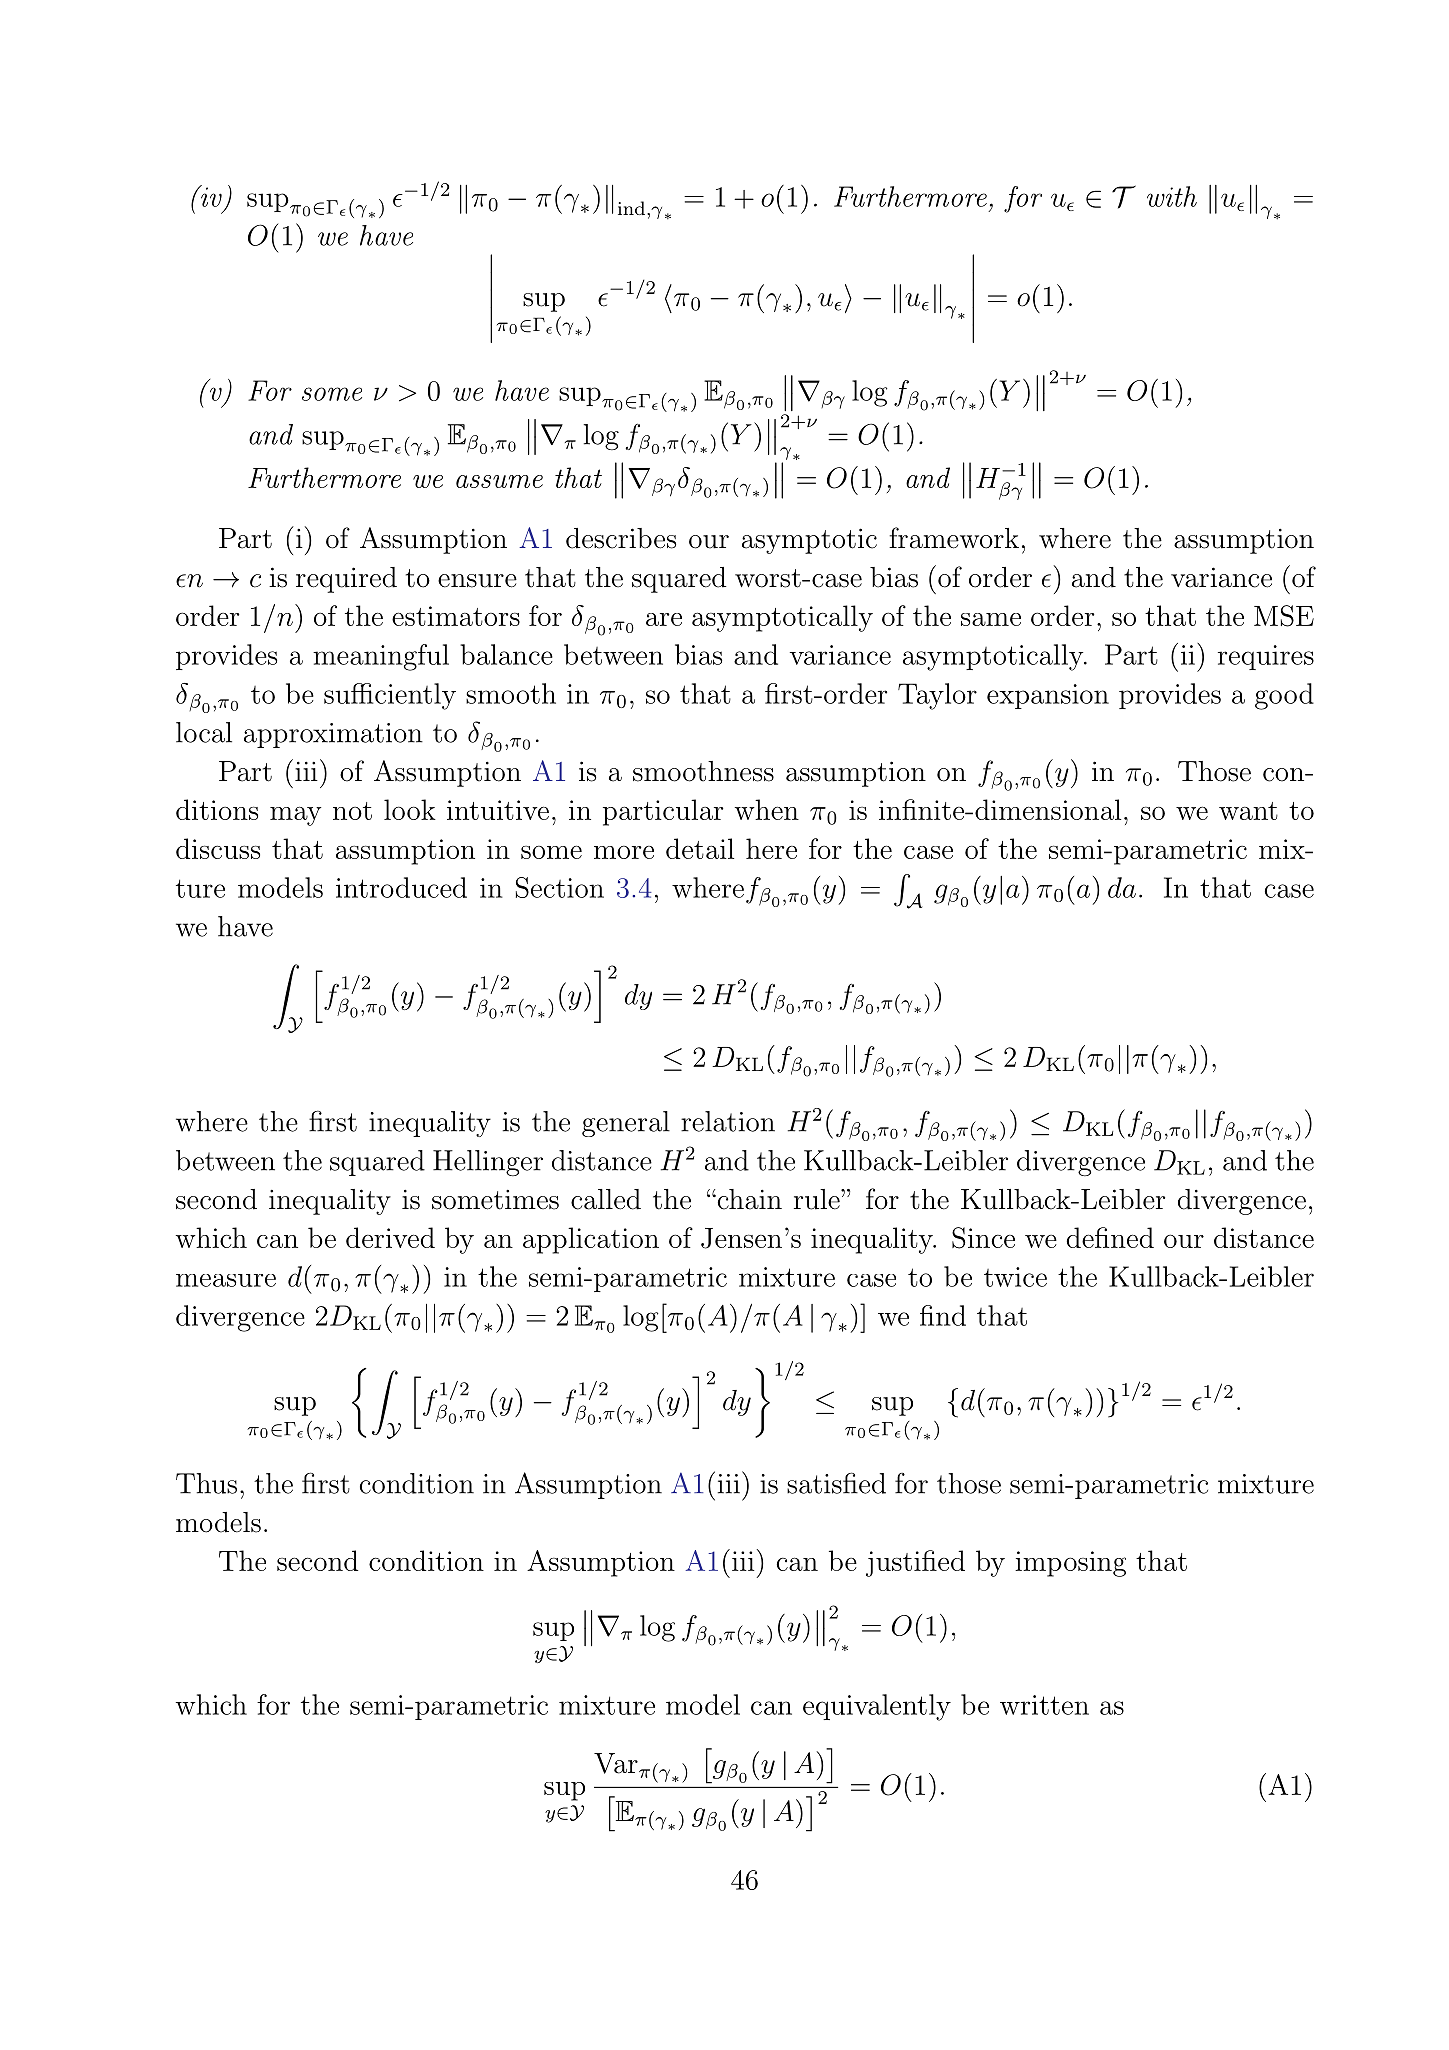  Describe the element at coordinates (1110, 1237) in the page. I see `defined` at that location.
